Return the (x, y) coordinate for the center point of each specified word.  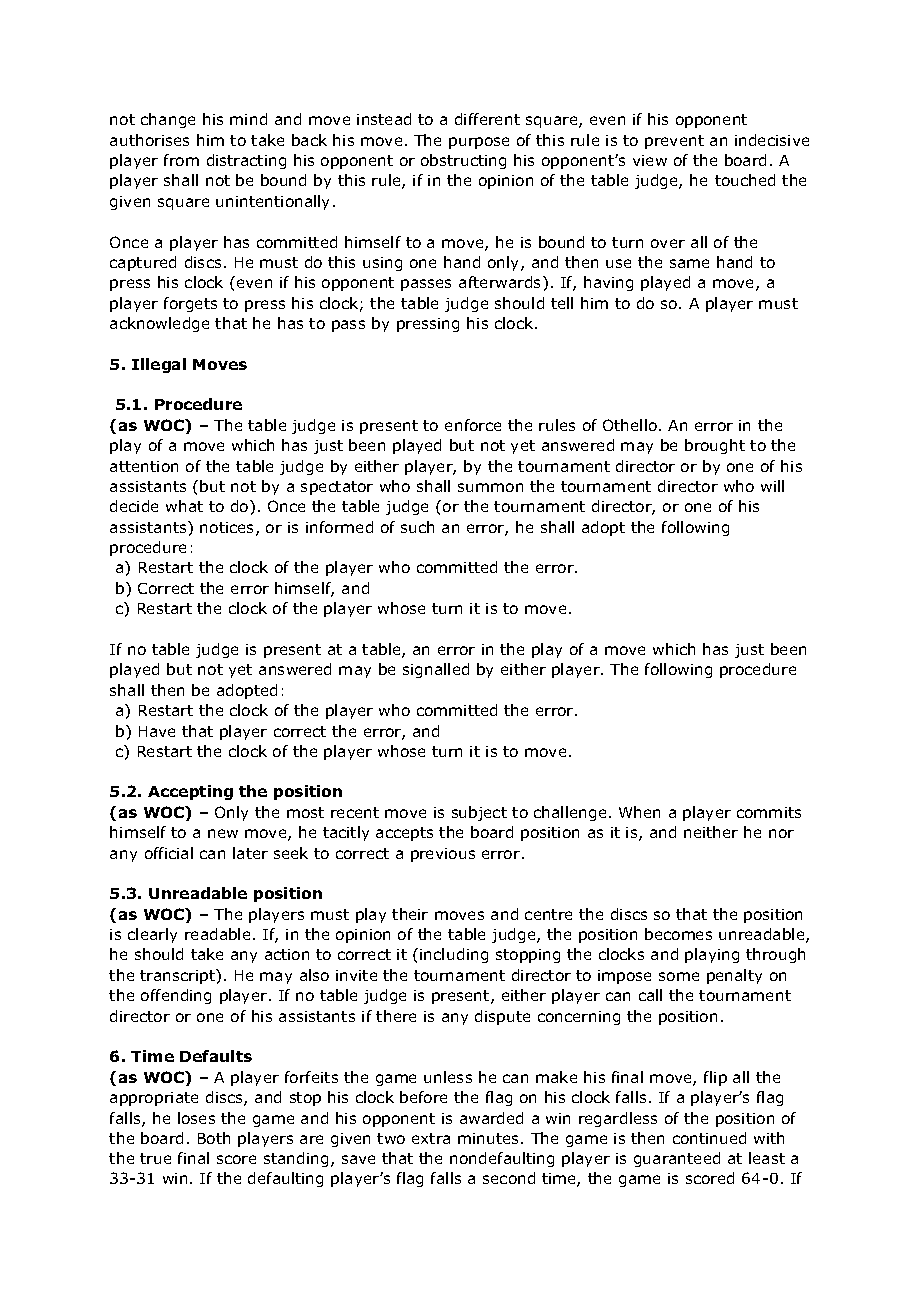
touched (745, 180)
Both (214, 1138)
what (184, 506)
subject (479, 813)
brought (715, 446)
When (639, 812)
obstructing (463, 161)
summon (490, 487)
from (181, 160)
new (223, 833)
